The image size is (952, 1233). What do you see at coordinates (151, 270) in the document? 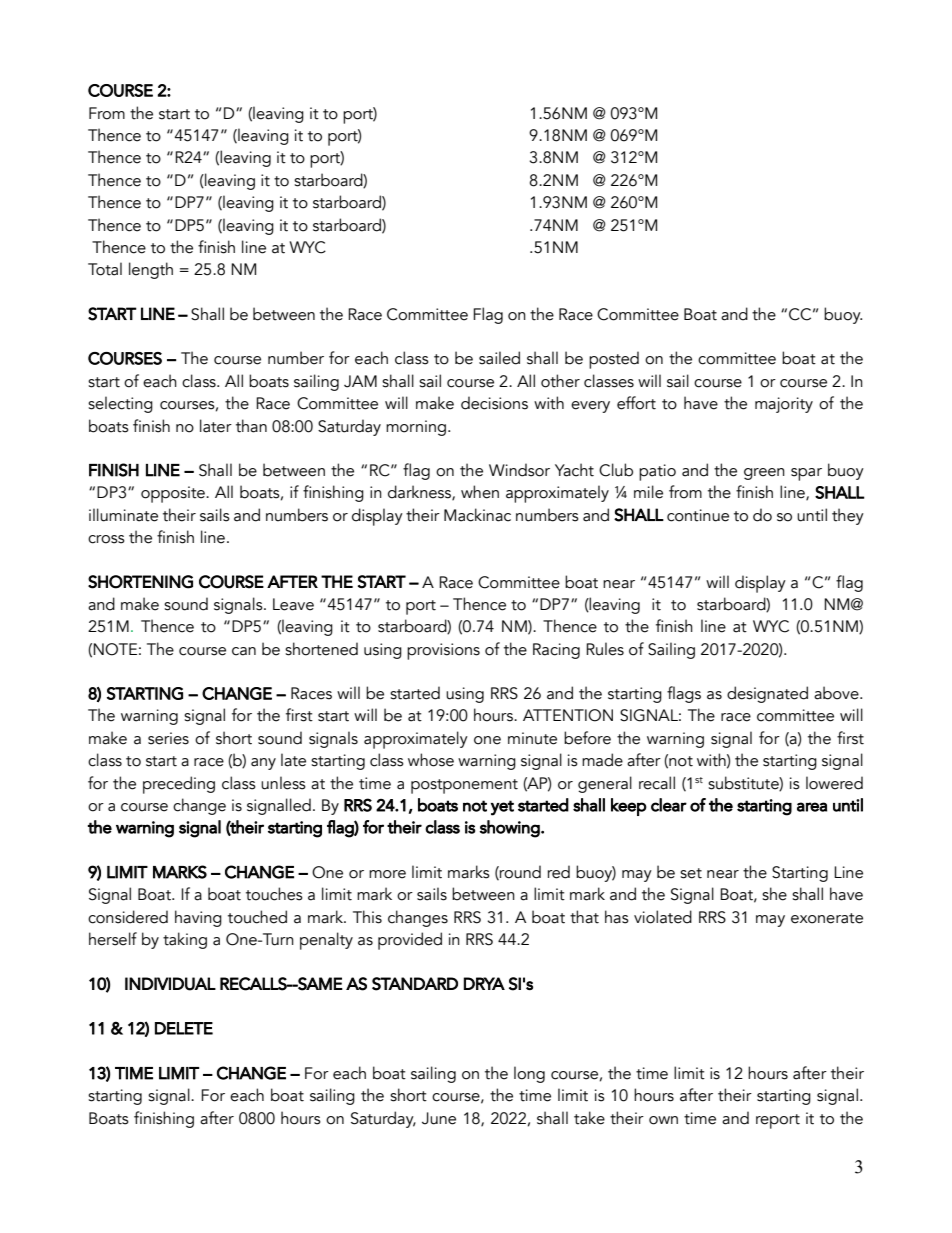
I see `length` at bounding box center [151, 270].
